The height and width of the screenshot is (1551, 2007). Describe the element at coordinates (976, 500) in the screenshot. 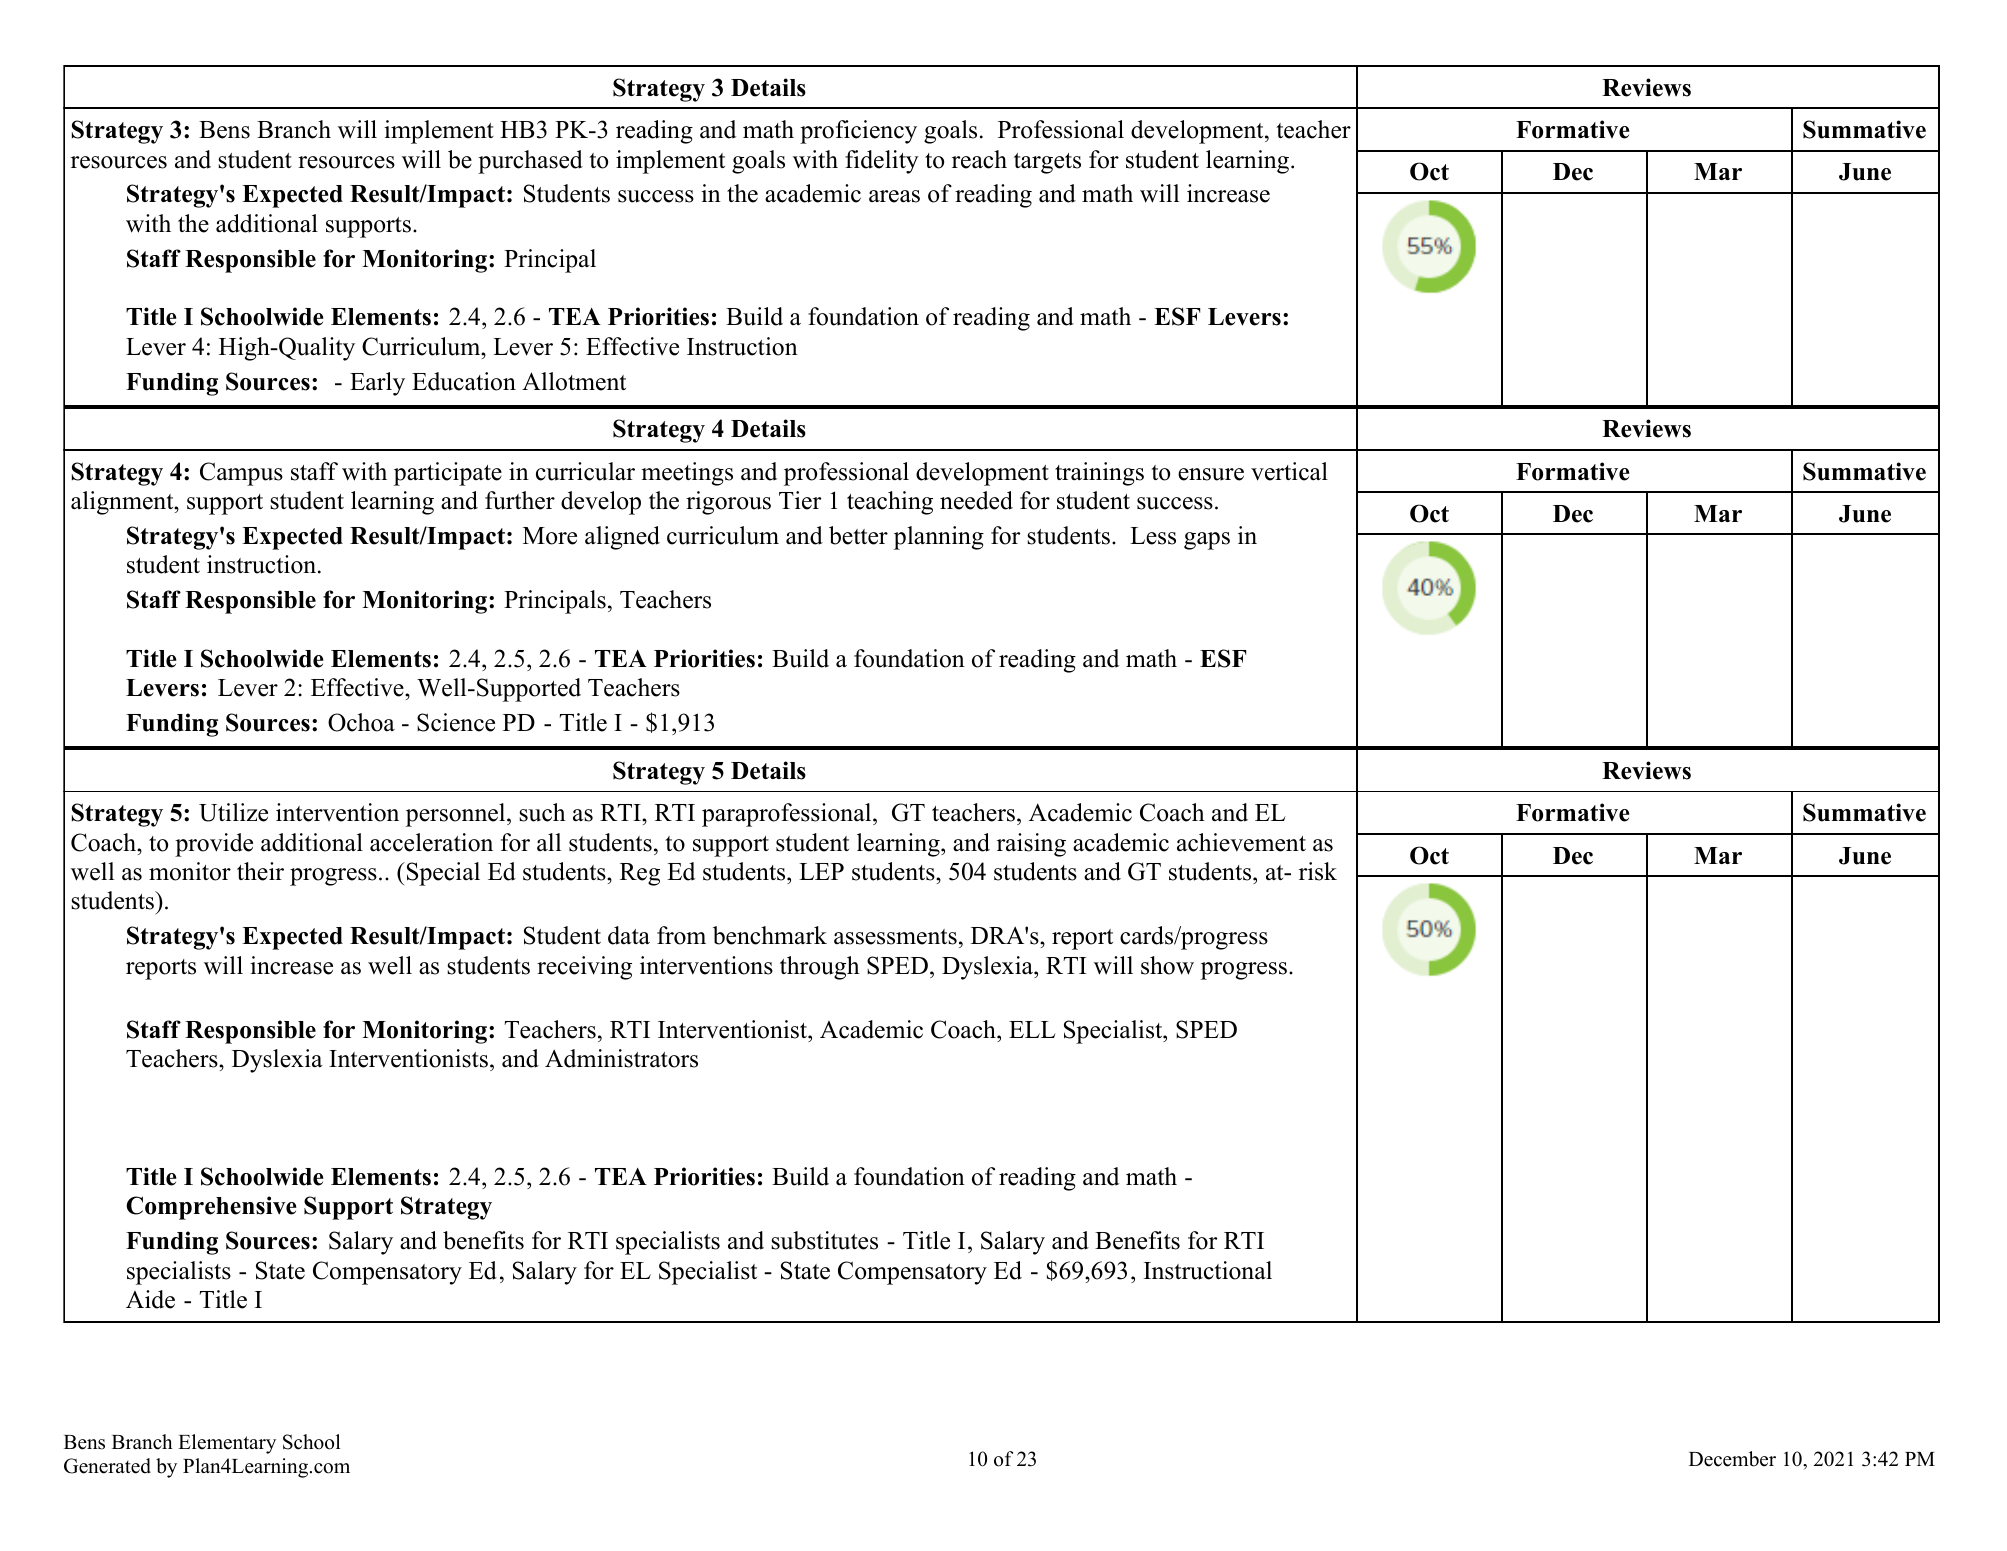

I see `needed` at that location.
